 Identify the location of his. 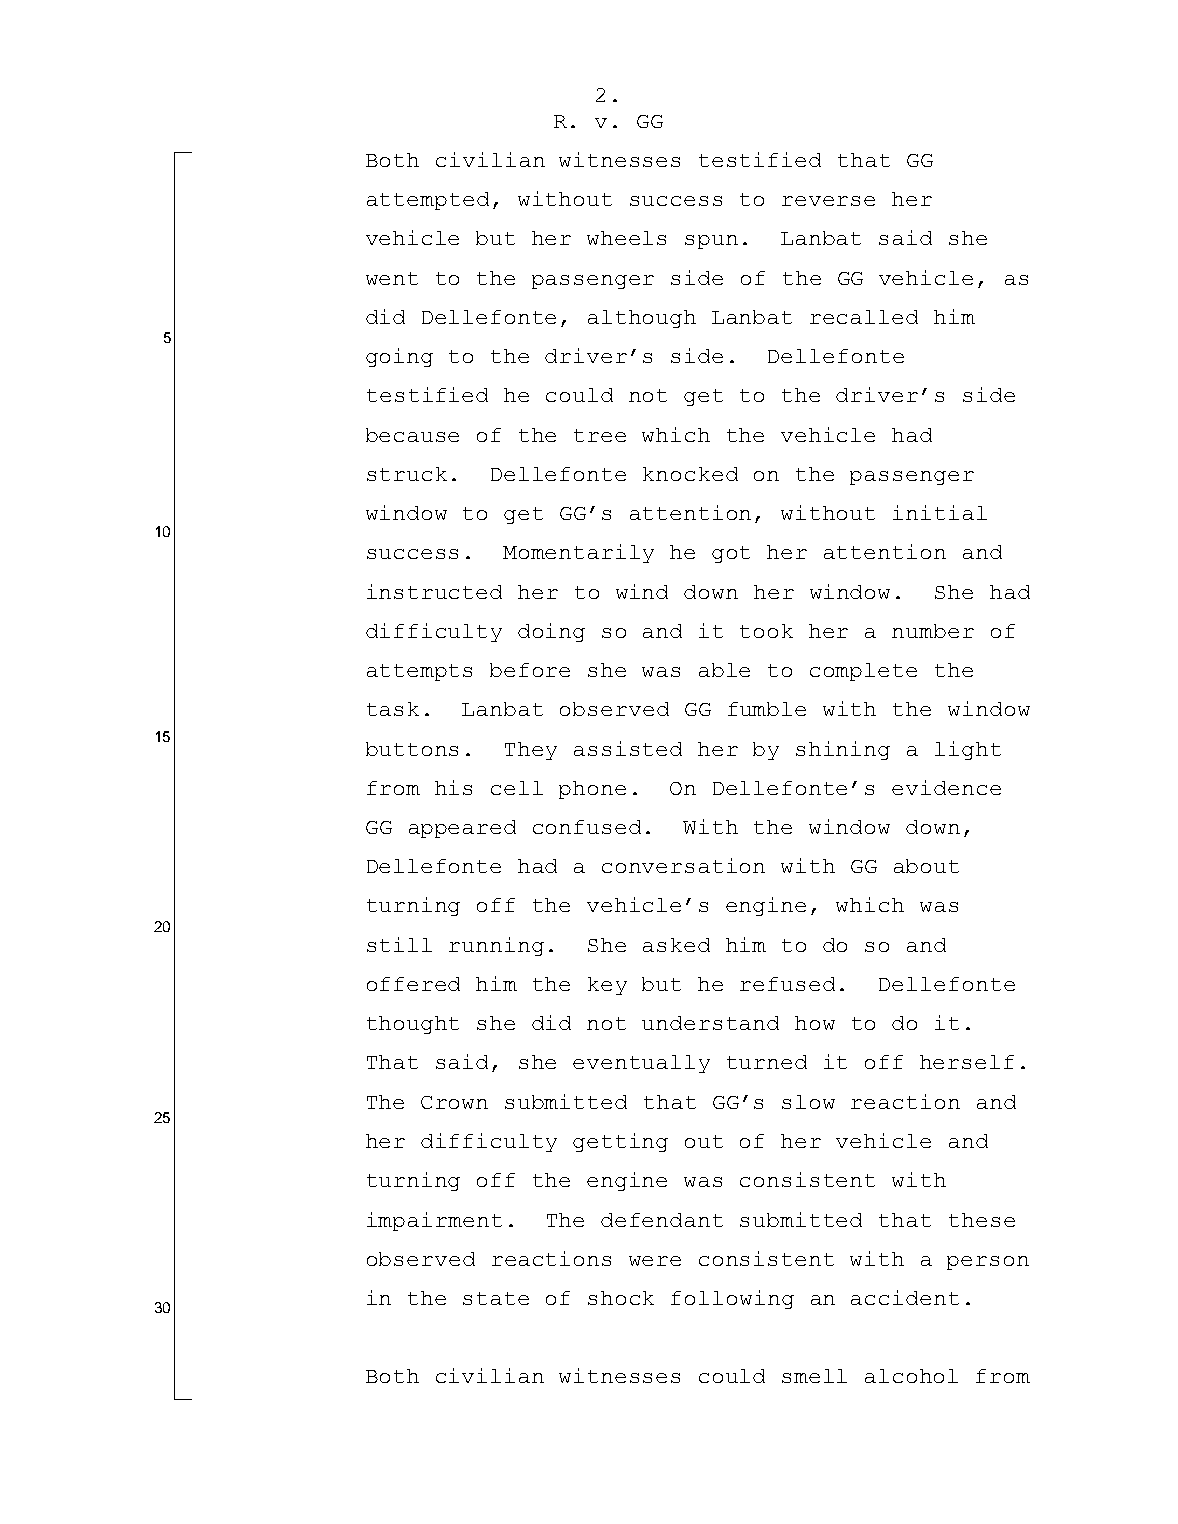
(453, 787).
